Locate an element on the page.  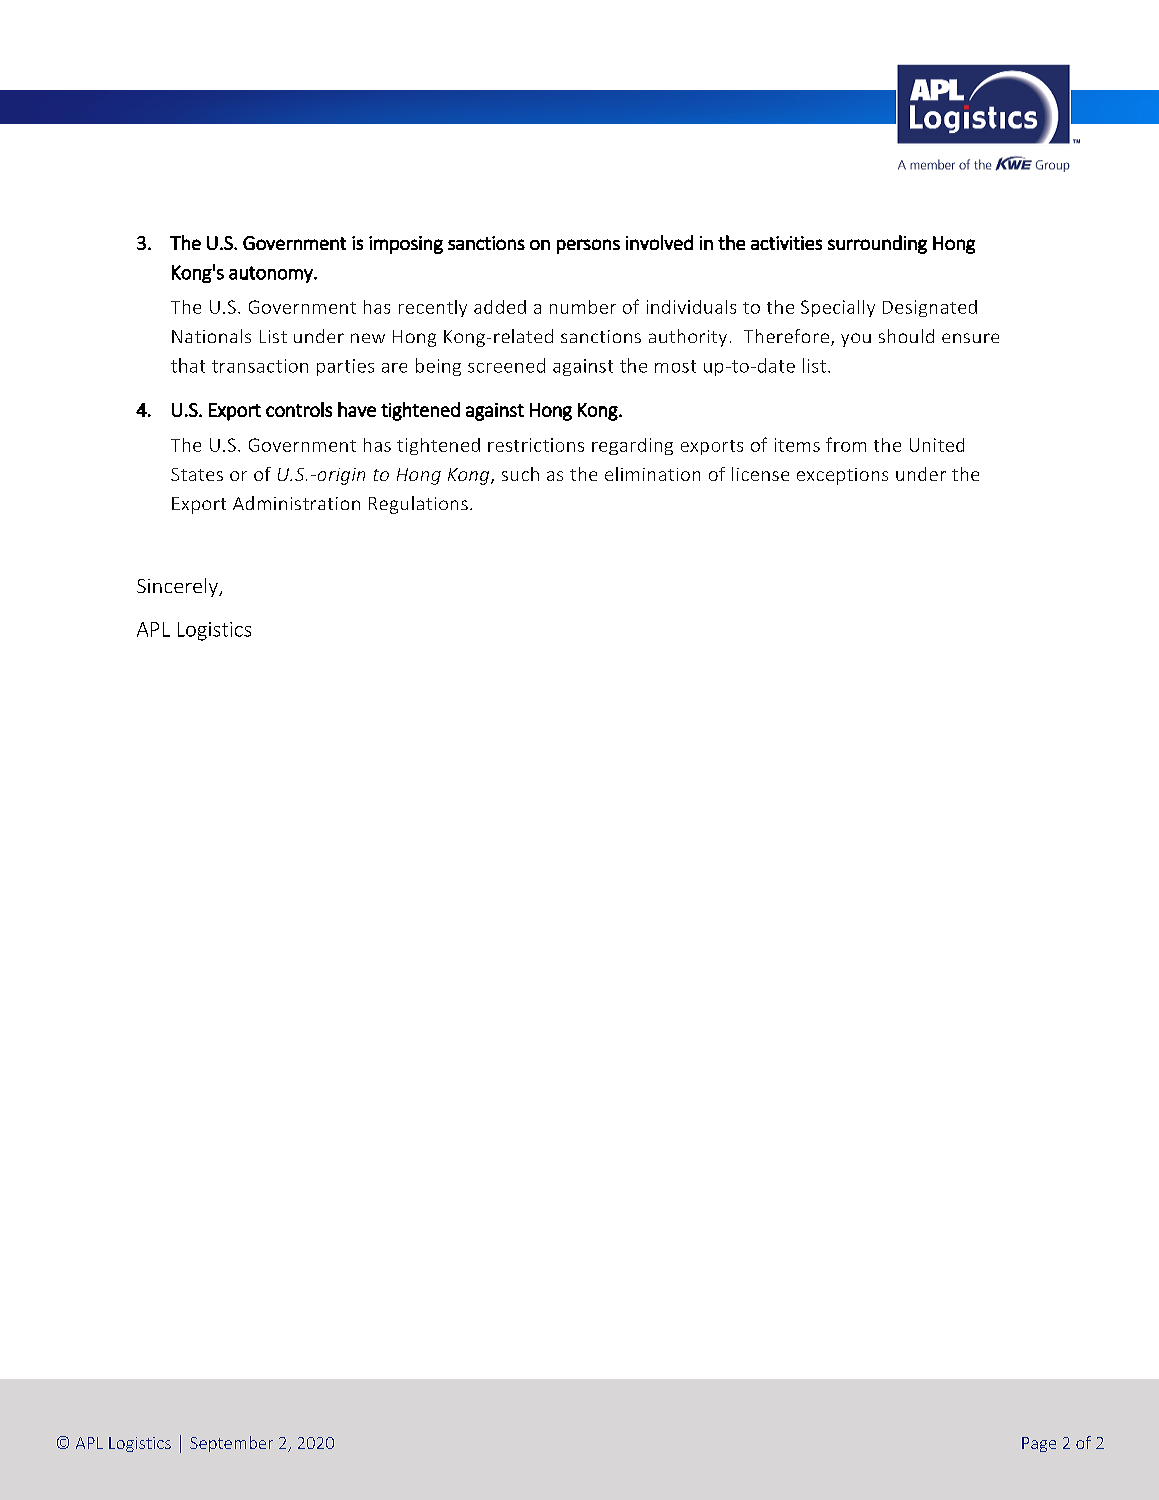
Designated is located at coordinates (930, 308).
